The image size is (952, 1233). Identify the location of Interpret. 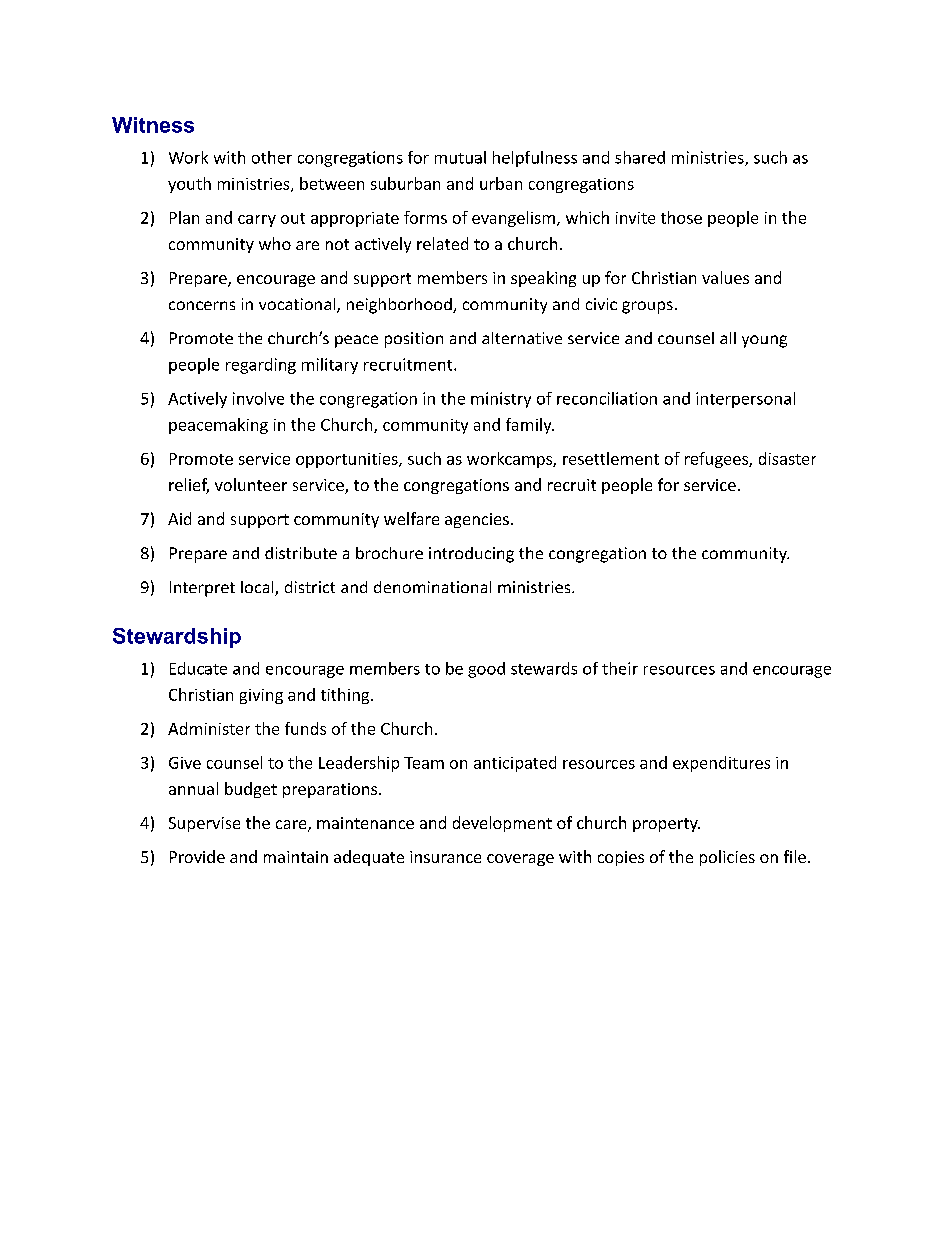
(202, 589).
